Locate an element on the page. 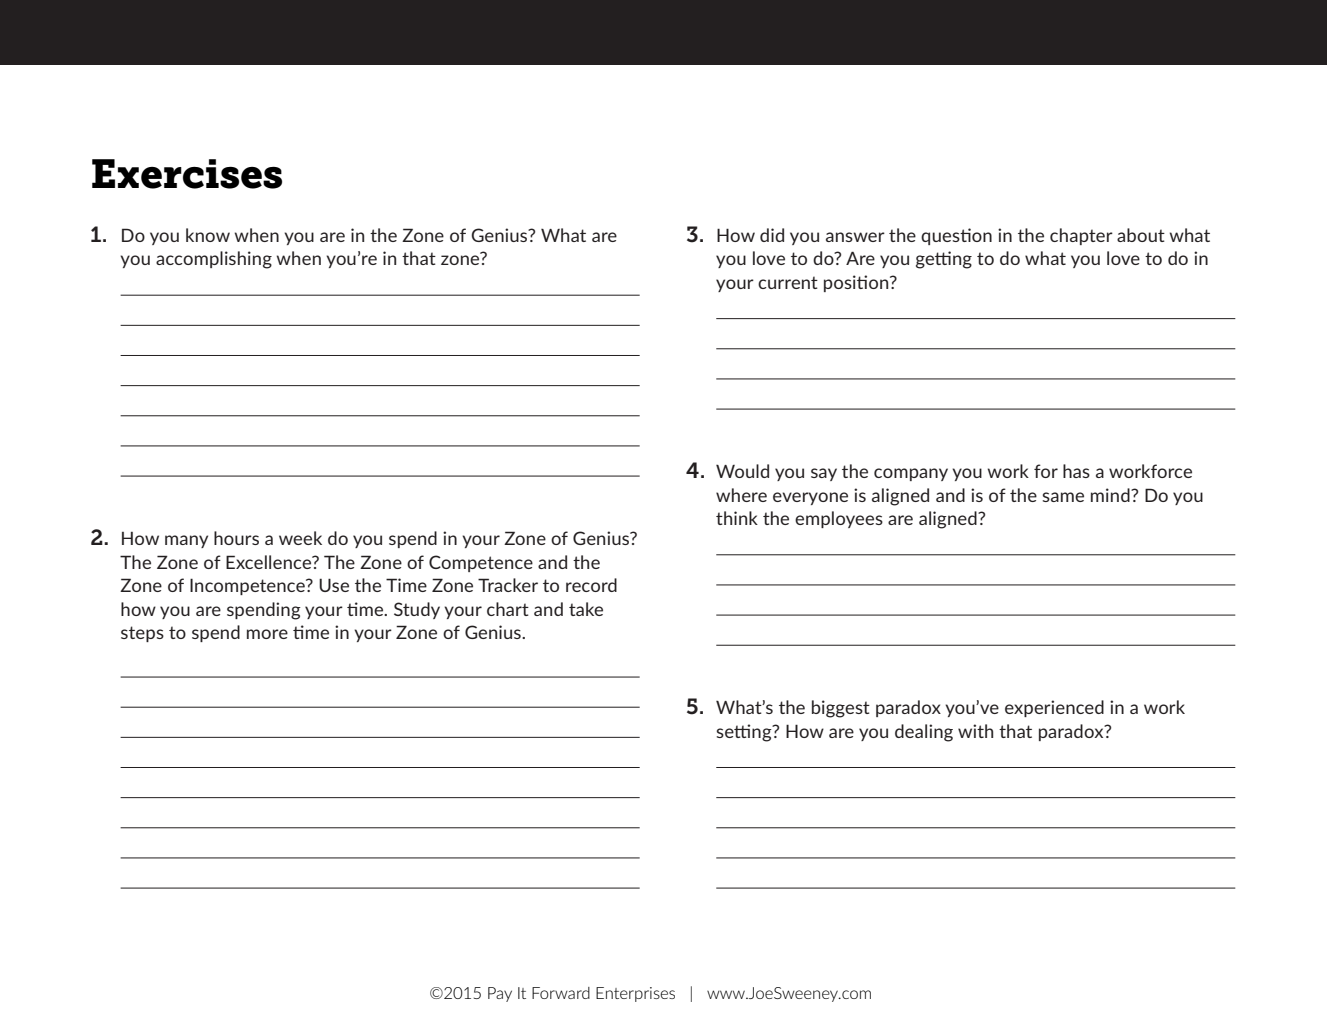 The image size is (1327, 1025). Excellence is located at coordinates (270, 562).
